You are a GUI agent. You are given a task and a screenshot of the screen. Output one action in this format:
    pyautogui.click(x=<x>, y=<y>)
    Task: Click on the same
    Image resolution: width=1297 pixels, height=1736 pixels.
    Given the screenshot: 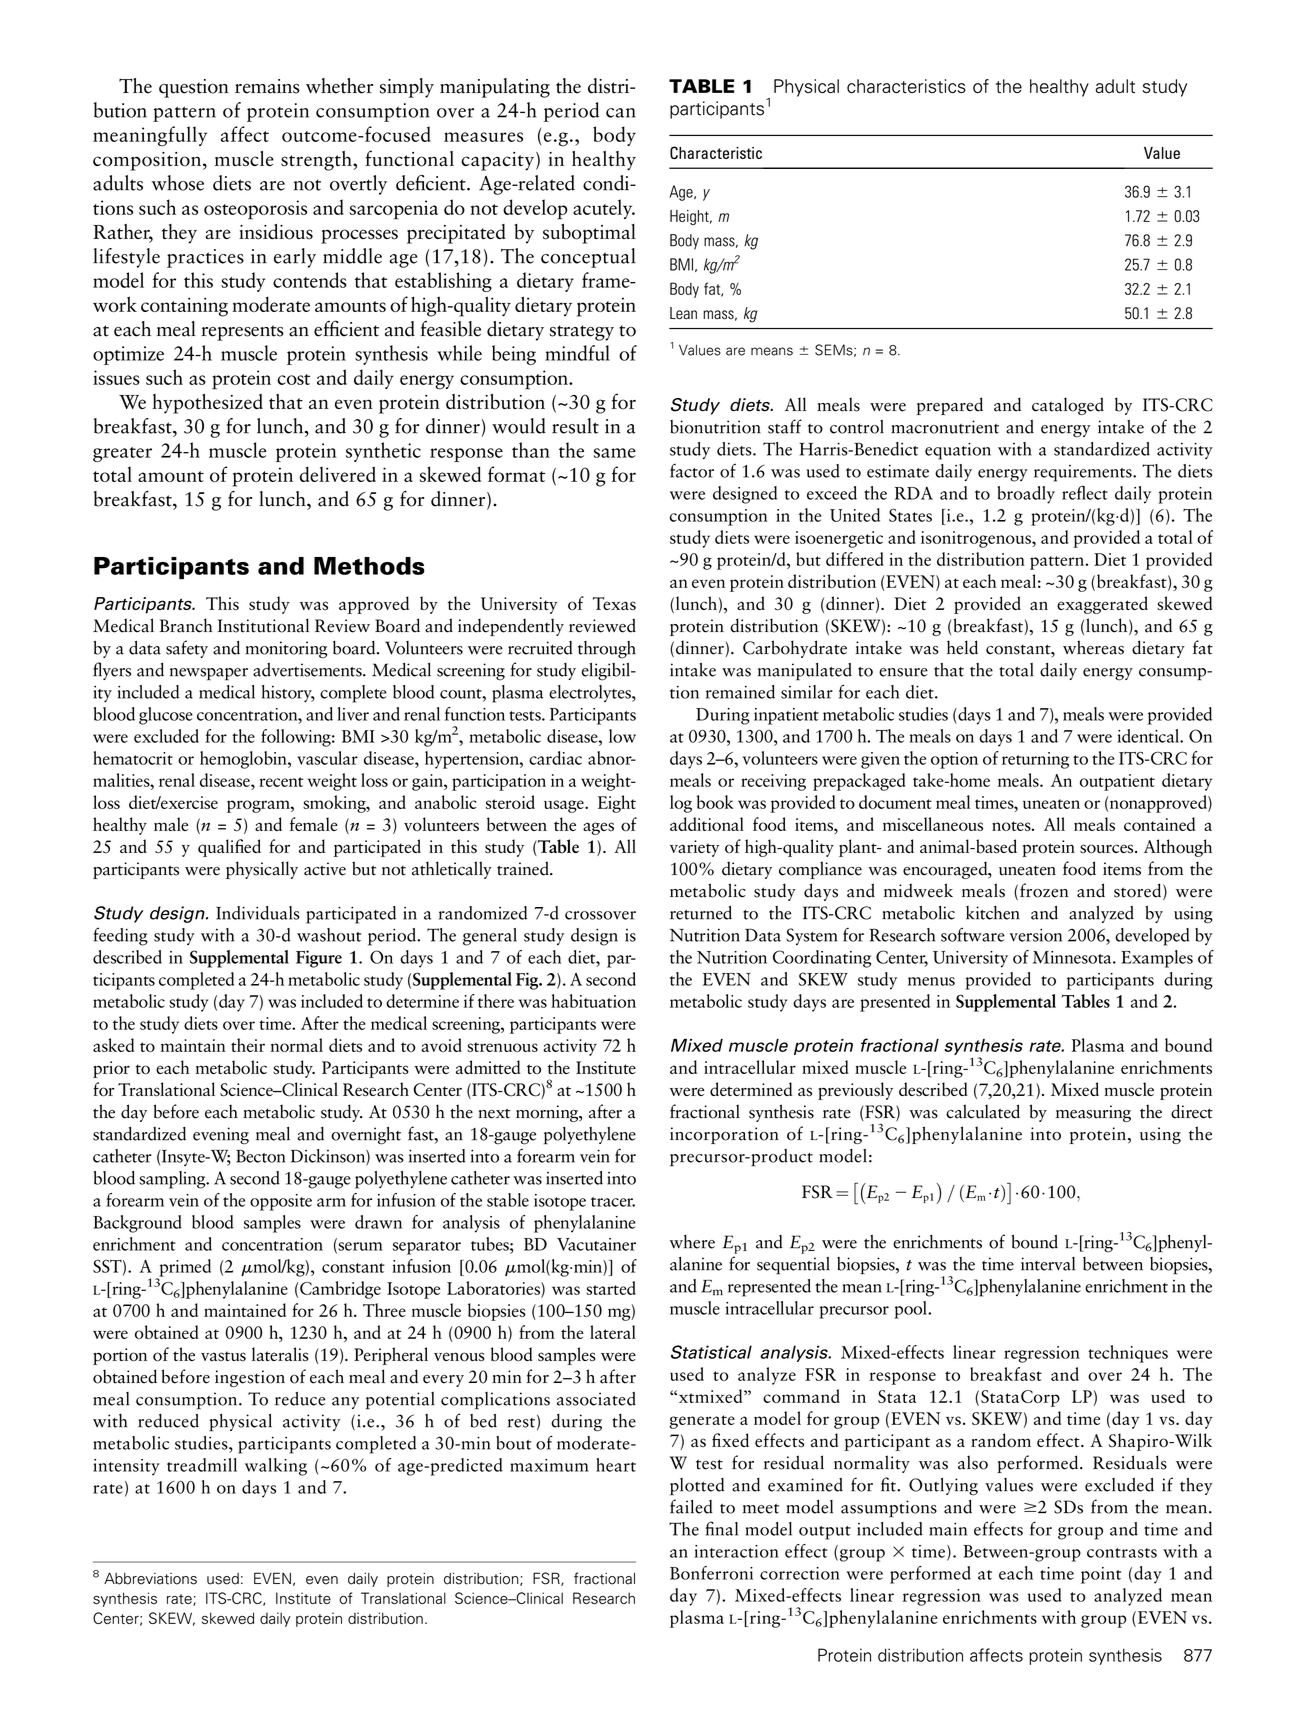 What is the action you would take?
    pyautogui.click(x=614, y=453)
